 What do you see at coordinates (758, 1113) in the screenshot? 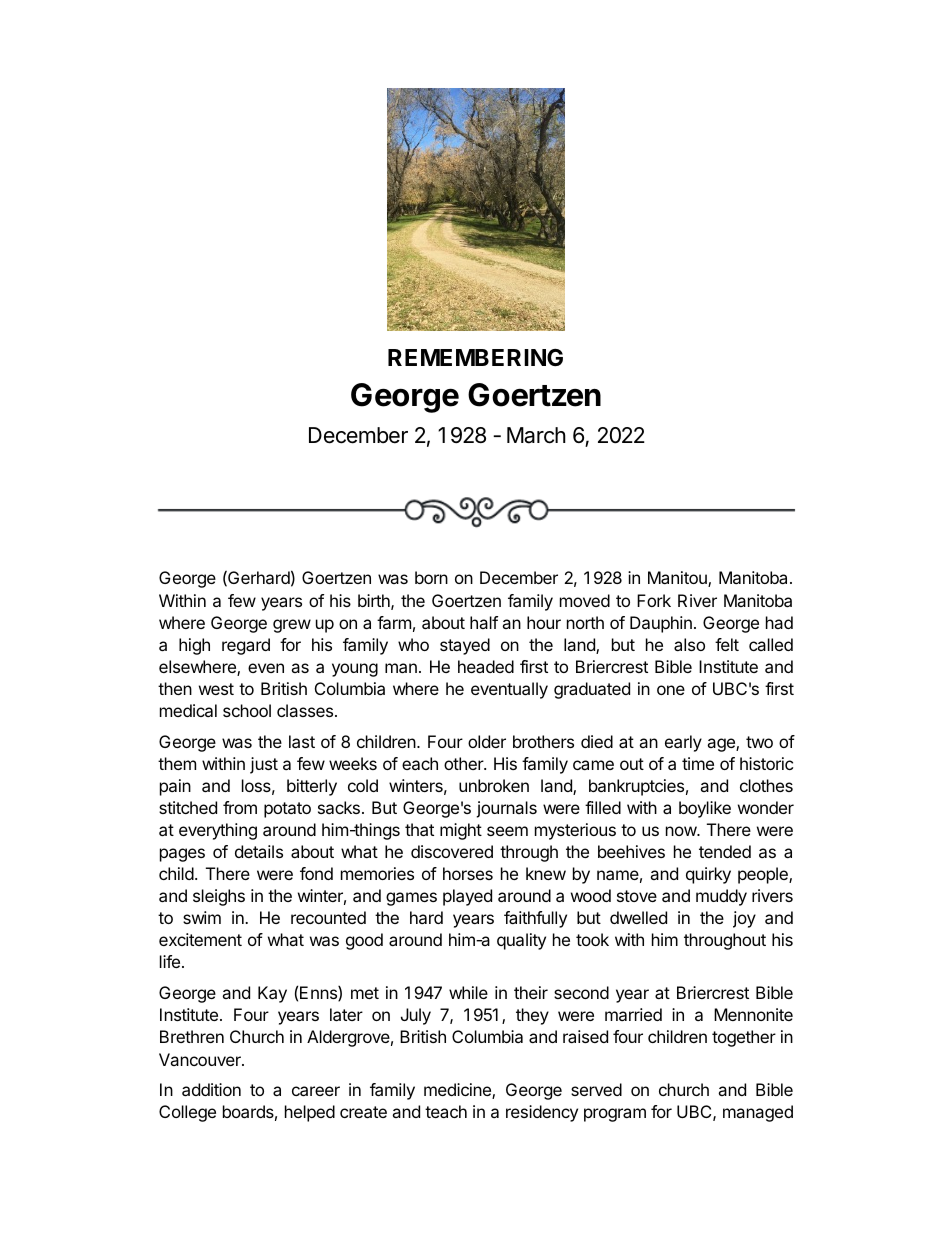
I see `managed` at bounding box center [758, 1113].
